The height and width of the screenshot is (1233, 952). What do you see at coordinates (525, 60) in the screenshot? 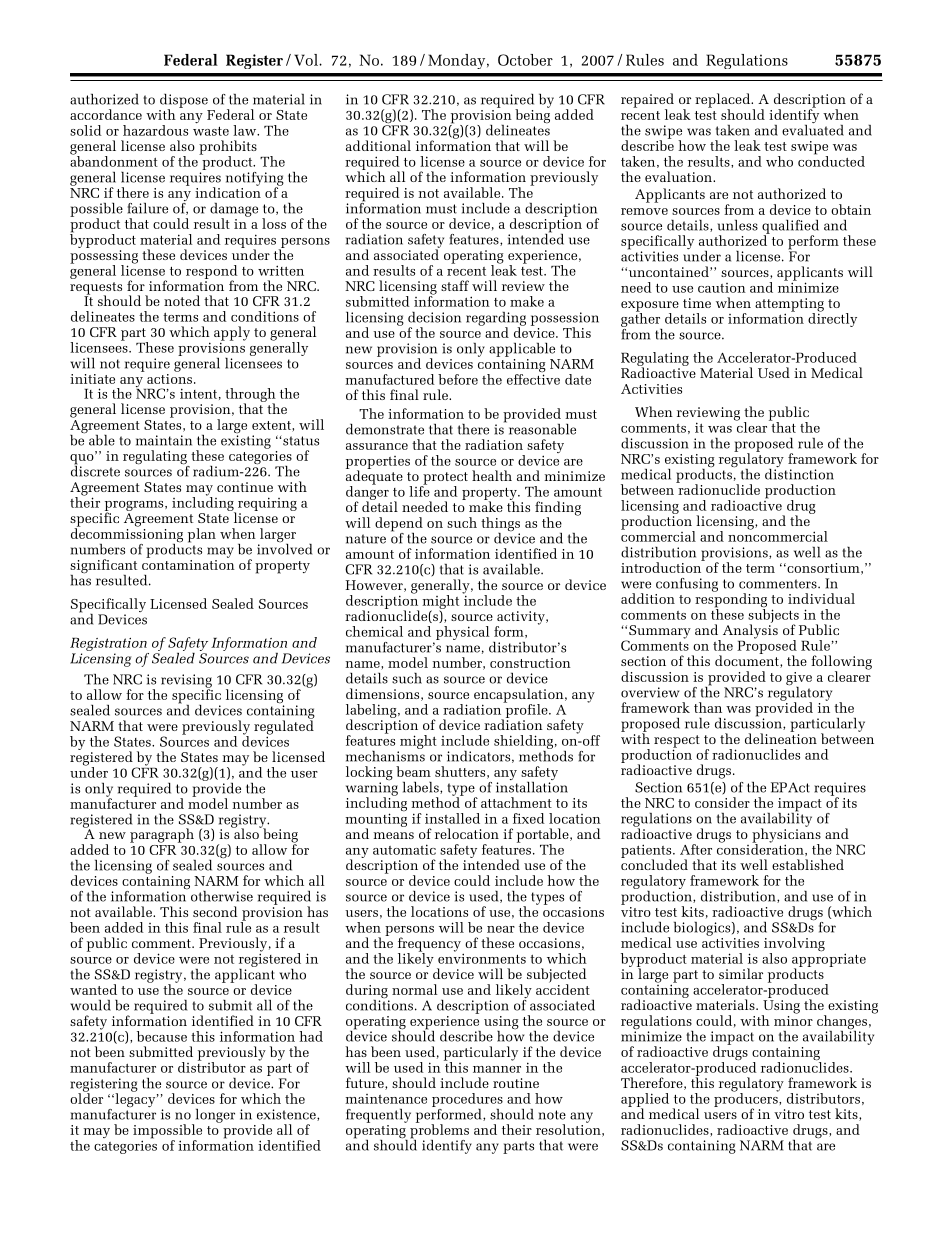
I see `October` at bounding box center [525, 60].
